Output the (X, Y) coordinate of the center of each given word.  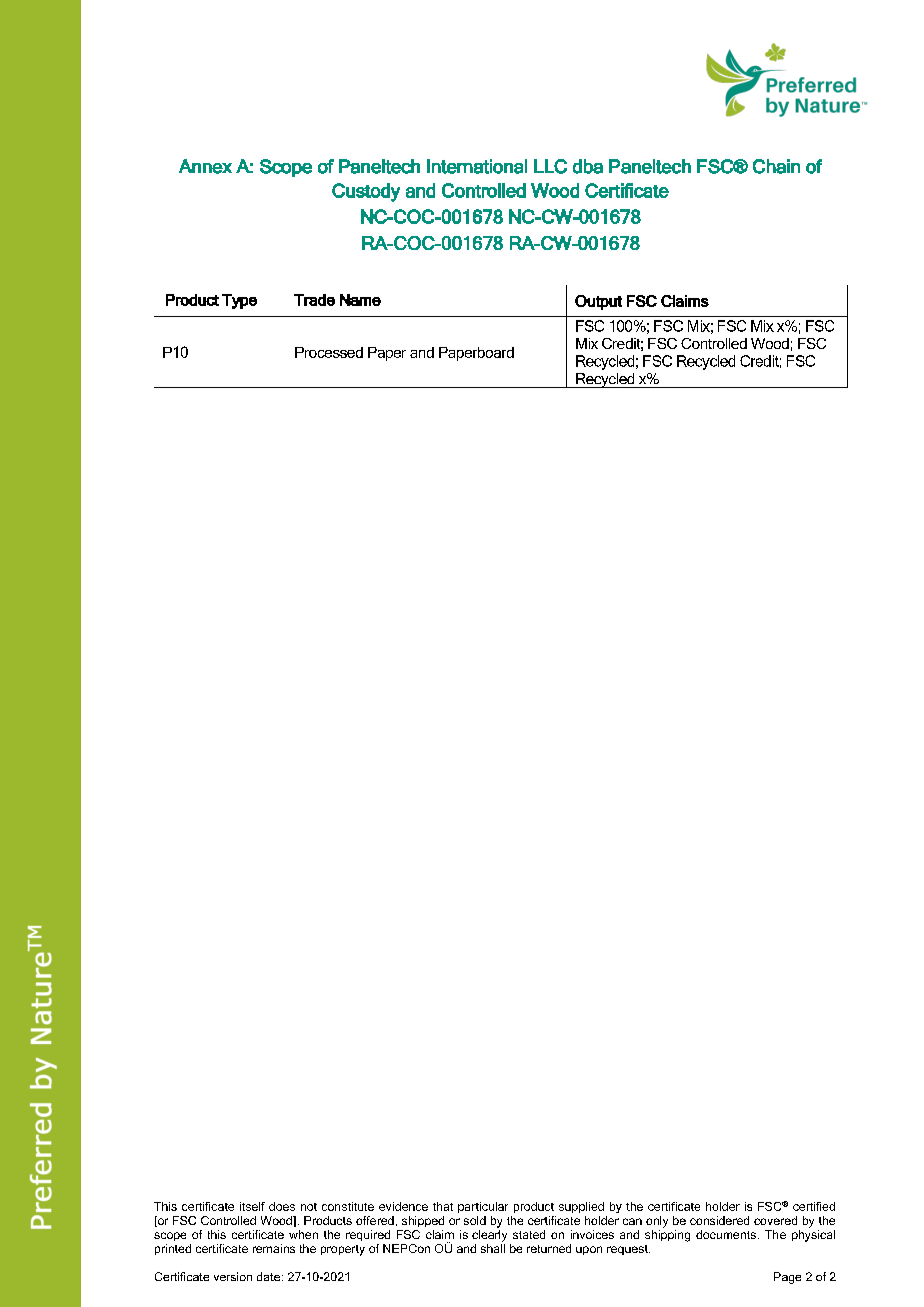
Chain (776, 166)
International (477, 166)
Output (598, 302)
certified (814, 1206)
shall (493, 1248)
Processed (329, 352)
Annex (205, 166)
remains (274, 1248)
